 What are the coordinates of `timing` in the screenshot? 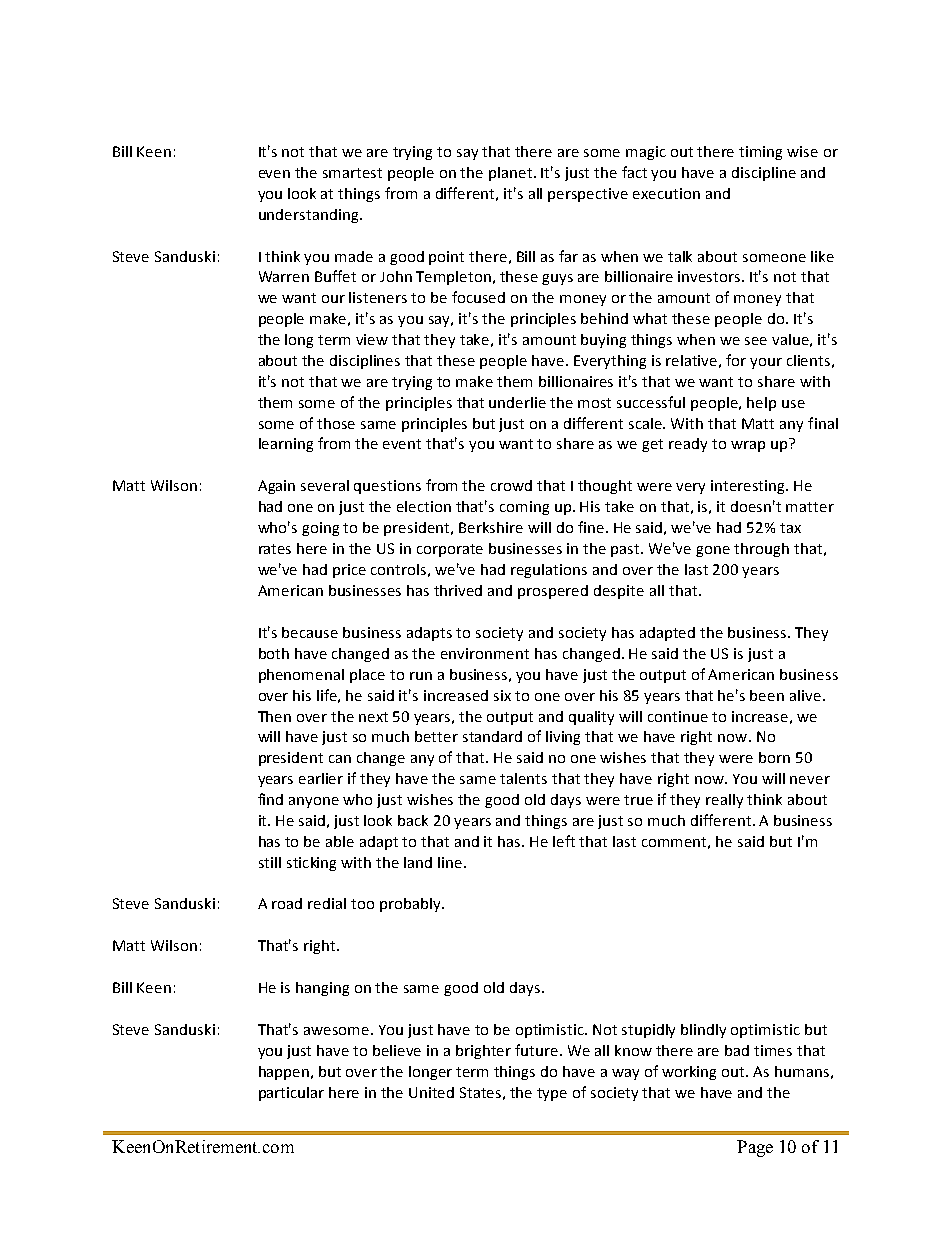 It's located at (760, 153).
